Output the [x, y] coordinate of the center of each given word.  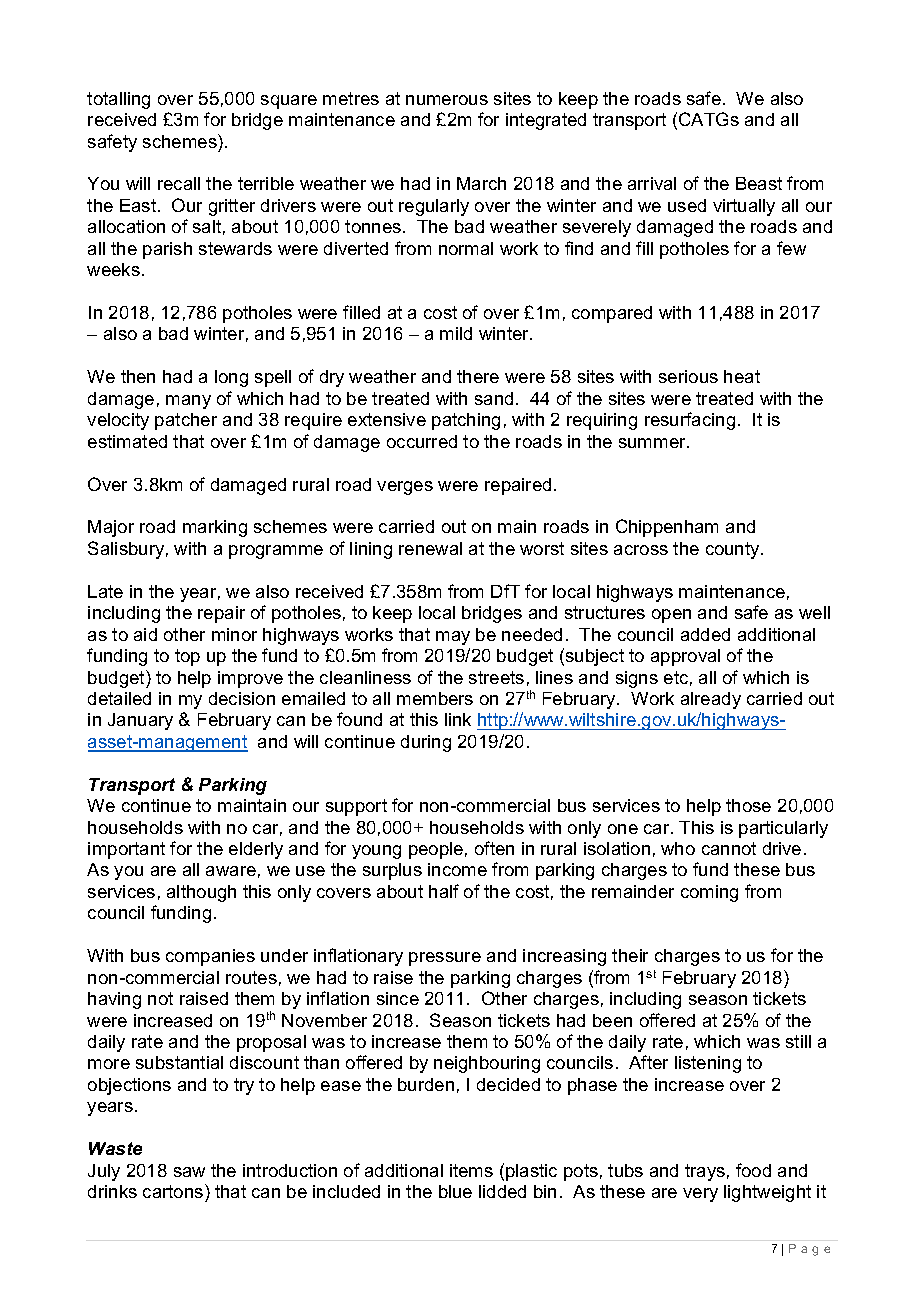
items [471, 1170]
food [753, 1170]
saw [189, 1172]
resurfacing [690, 421]
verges [405, 488]
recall [179, 183]
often [494, 848]
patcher [186, 421]
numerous [447, 100]
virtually [744, 207]
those [748, 805]
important [126, 850]
